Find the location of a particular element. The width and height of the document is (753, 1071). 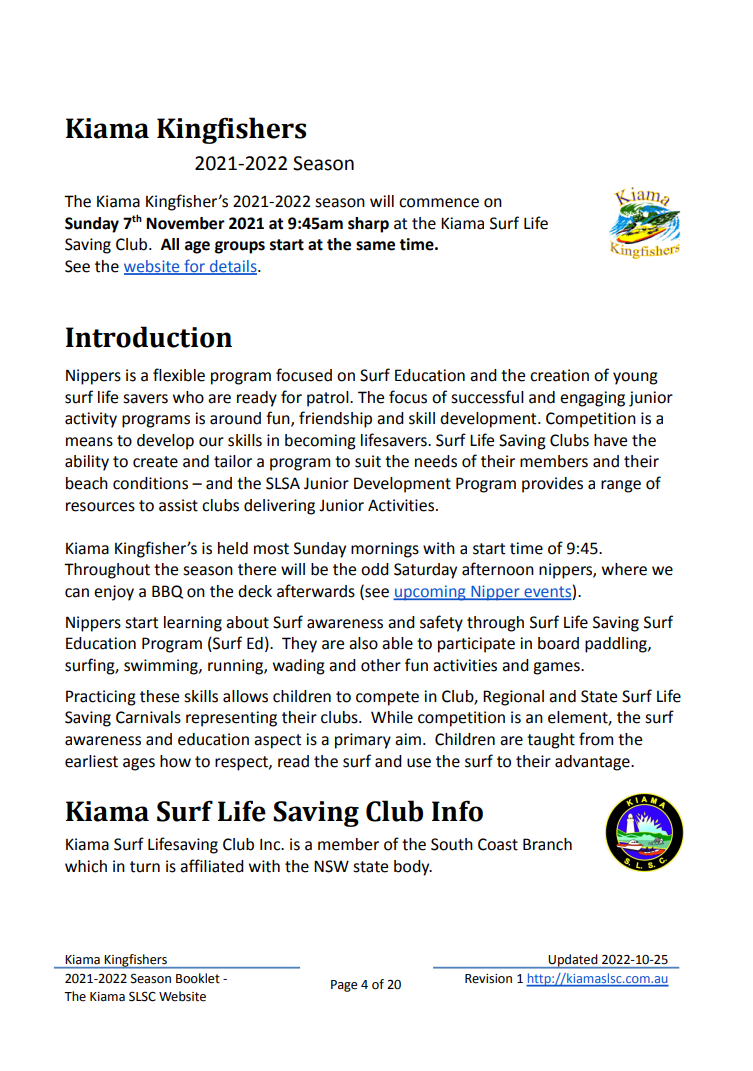

Page is located at coordinates (344, 986).
